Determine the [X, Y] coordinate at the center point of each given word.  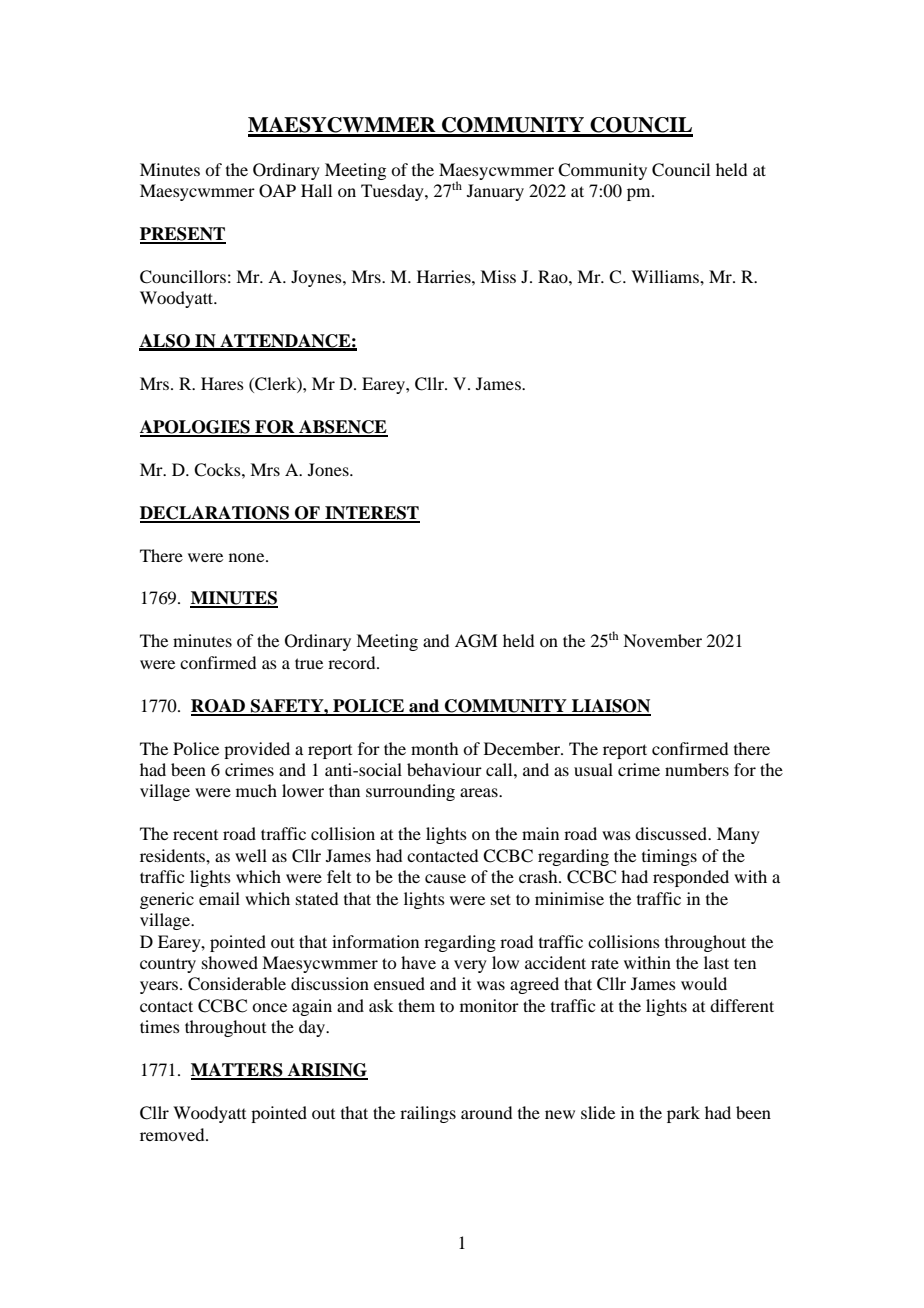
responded [691, 878]
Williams [666, 276]
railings [428, 1114]
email [219, 898]
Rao [554, 276]
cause [445, 878]
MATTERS [238, 1071]
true [309, 663]
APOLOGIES [196, 428]
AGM [476, 641]
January [495, 192]
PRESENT [183, 235]
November [662, 640]
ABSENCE [342, 428]
